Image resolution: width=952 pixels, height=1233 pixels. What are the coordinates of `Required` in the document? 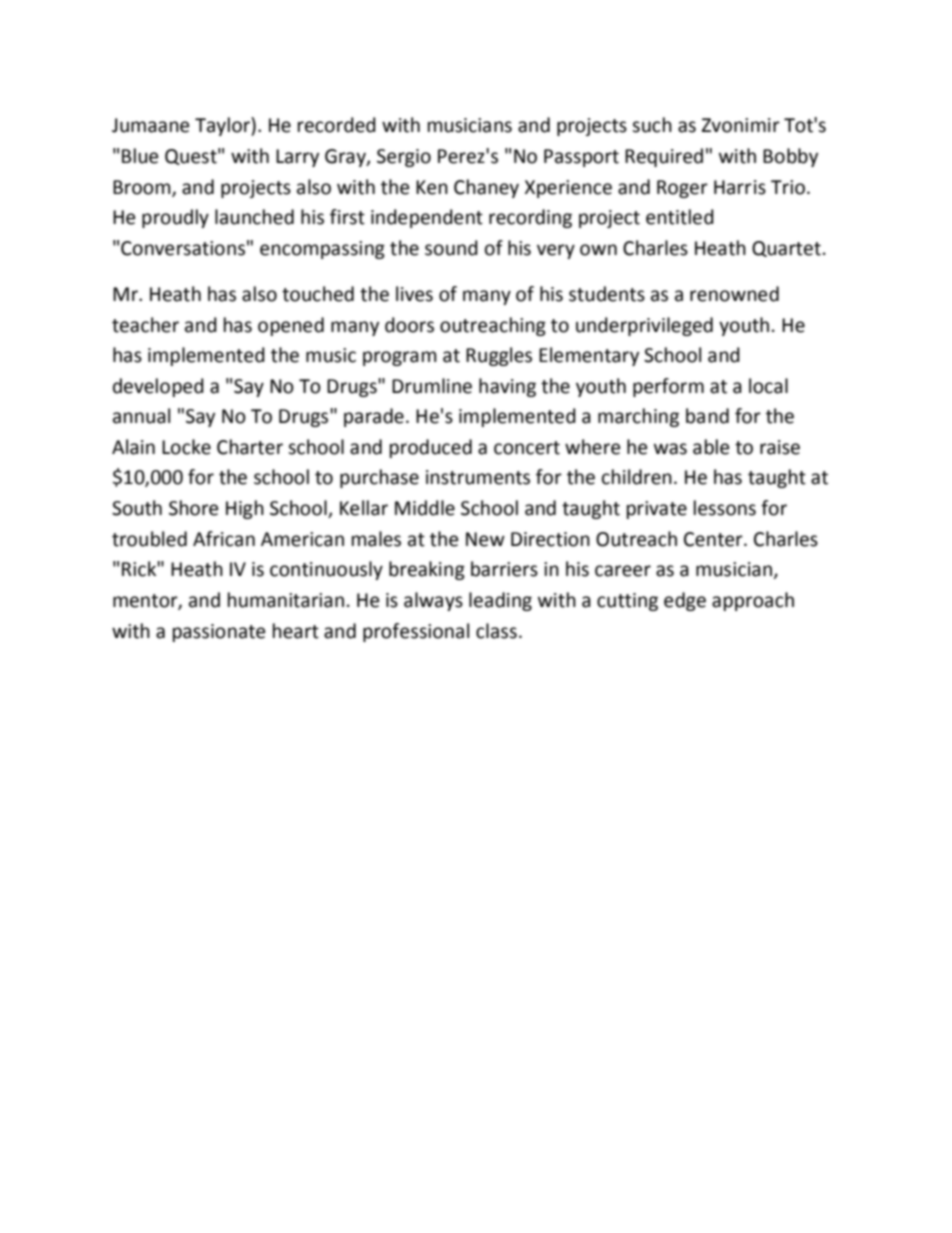 It's located at (664, 157).
